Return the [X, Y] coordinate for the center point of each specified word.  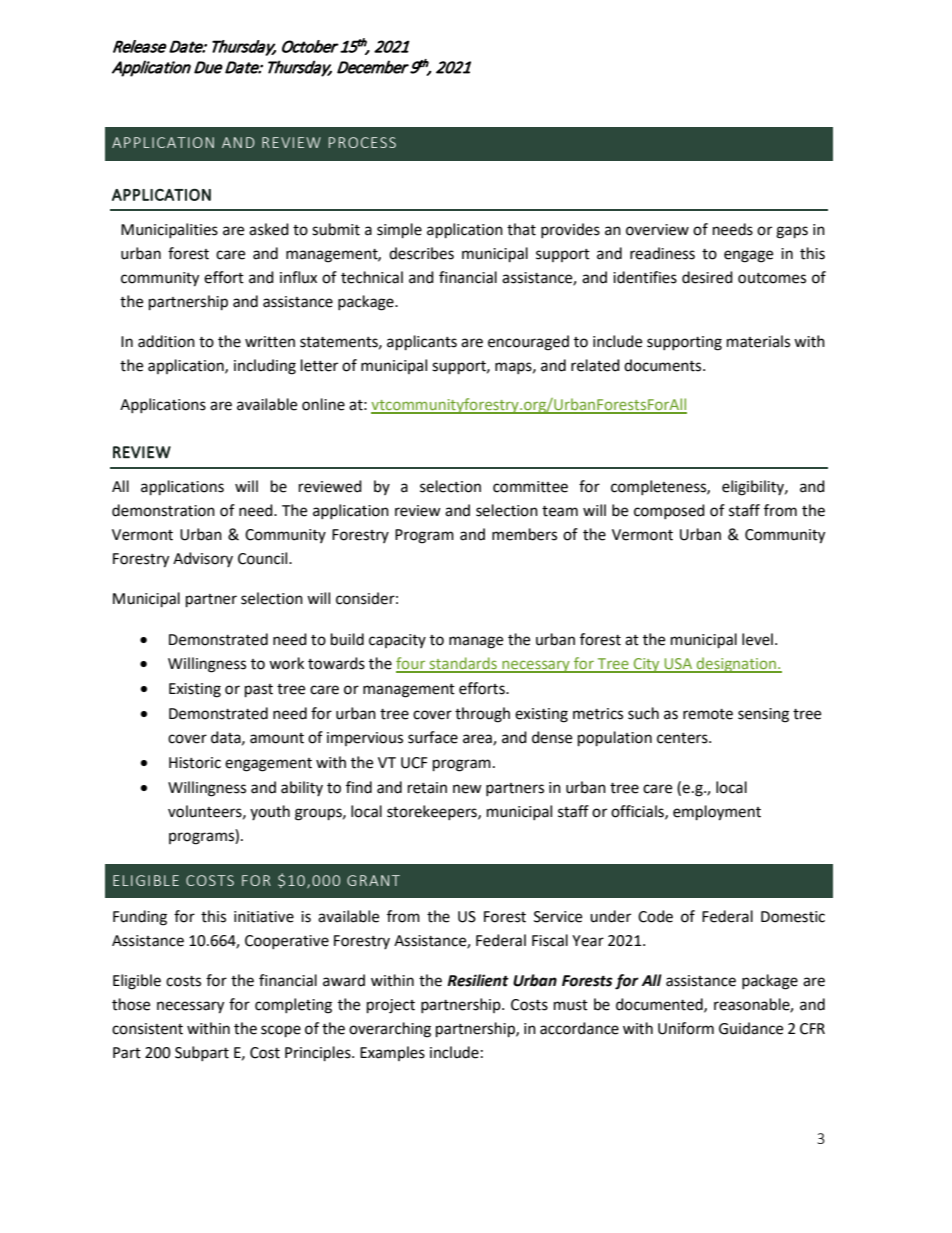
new [467, 789]
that [521, 229]
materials [758, 341]
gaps [792, 232]
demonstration [163, 510]
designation [736, 665]
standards [463, 664]
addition [166, 341]
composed [669, 511]
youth [270, 812]
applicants [422, 343]
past [259, 691]
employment [717, 813]
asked [269, 229]
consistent [147, 1029]
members [524, 534]
